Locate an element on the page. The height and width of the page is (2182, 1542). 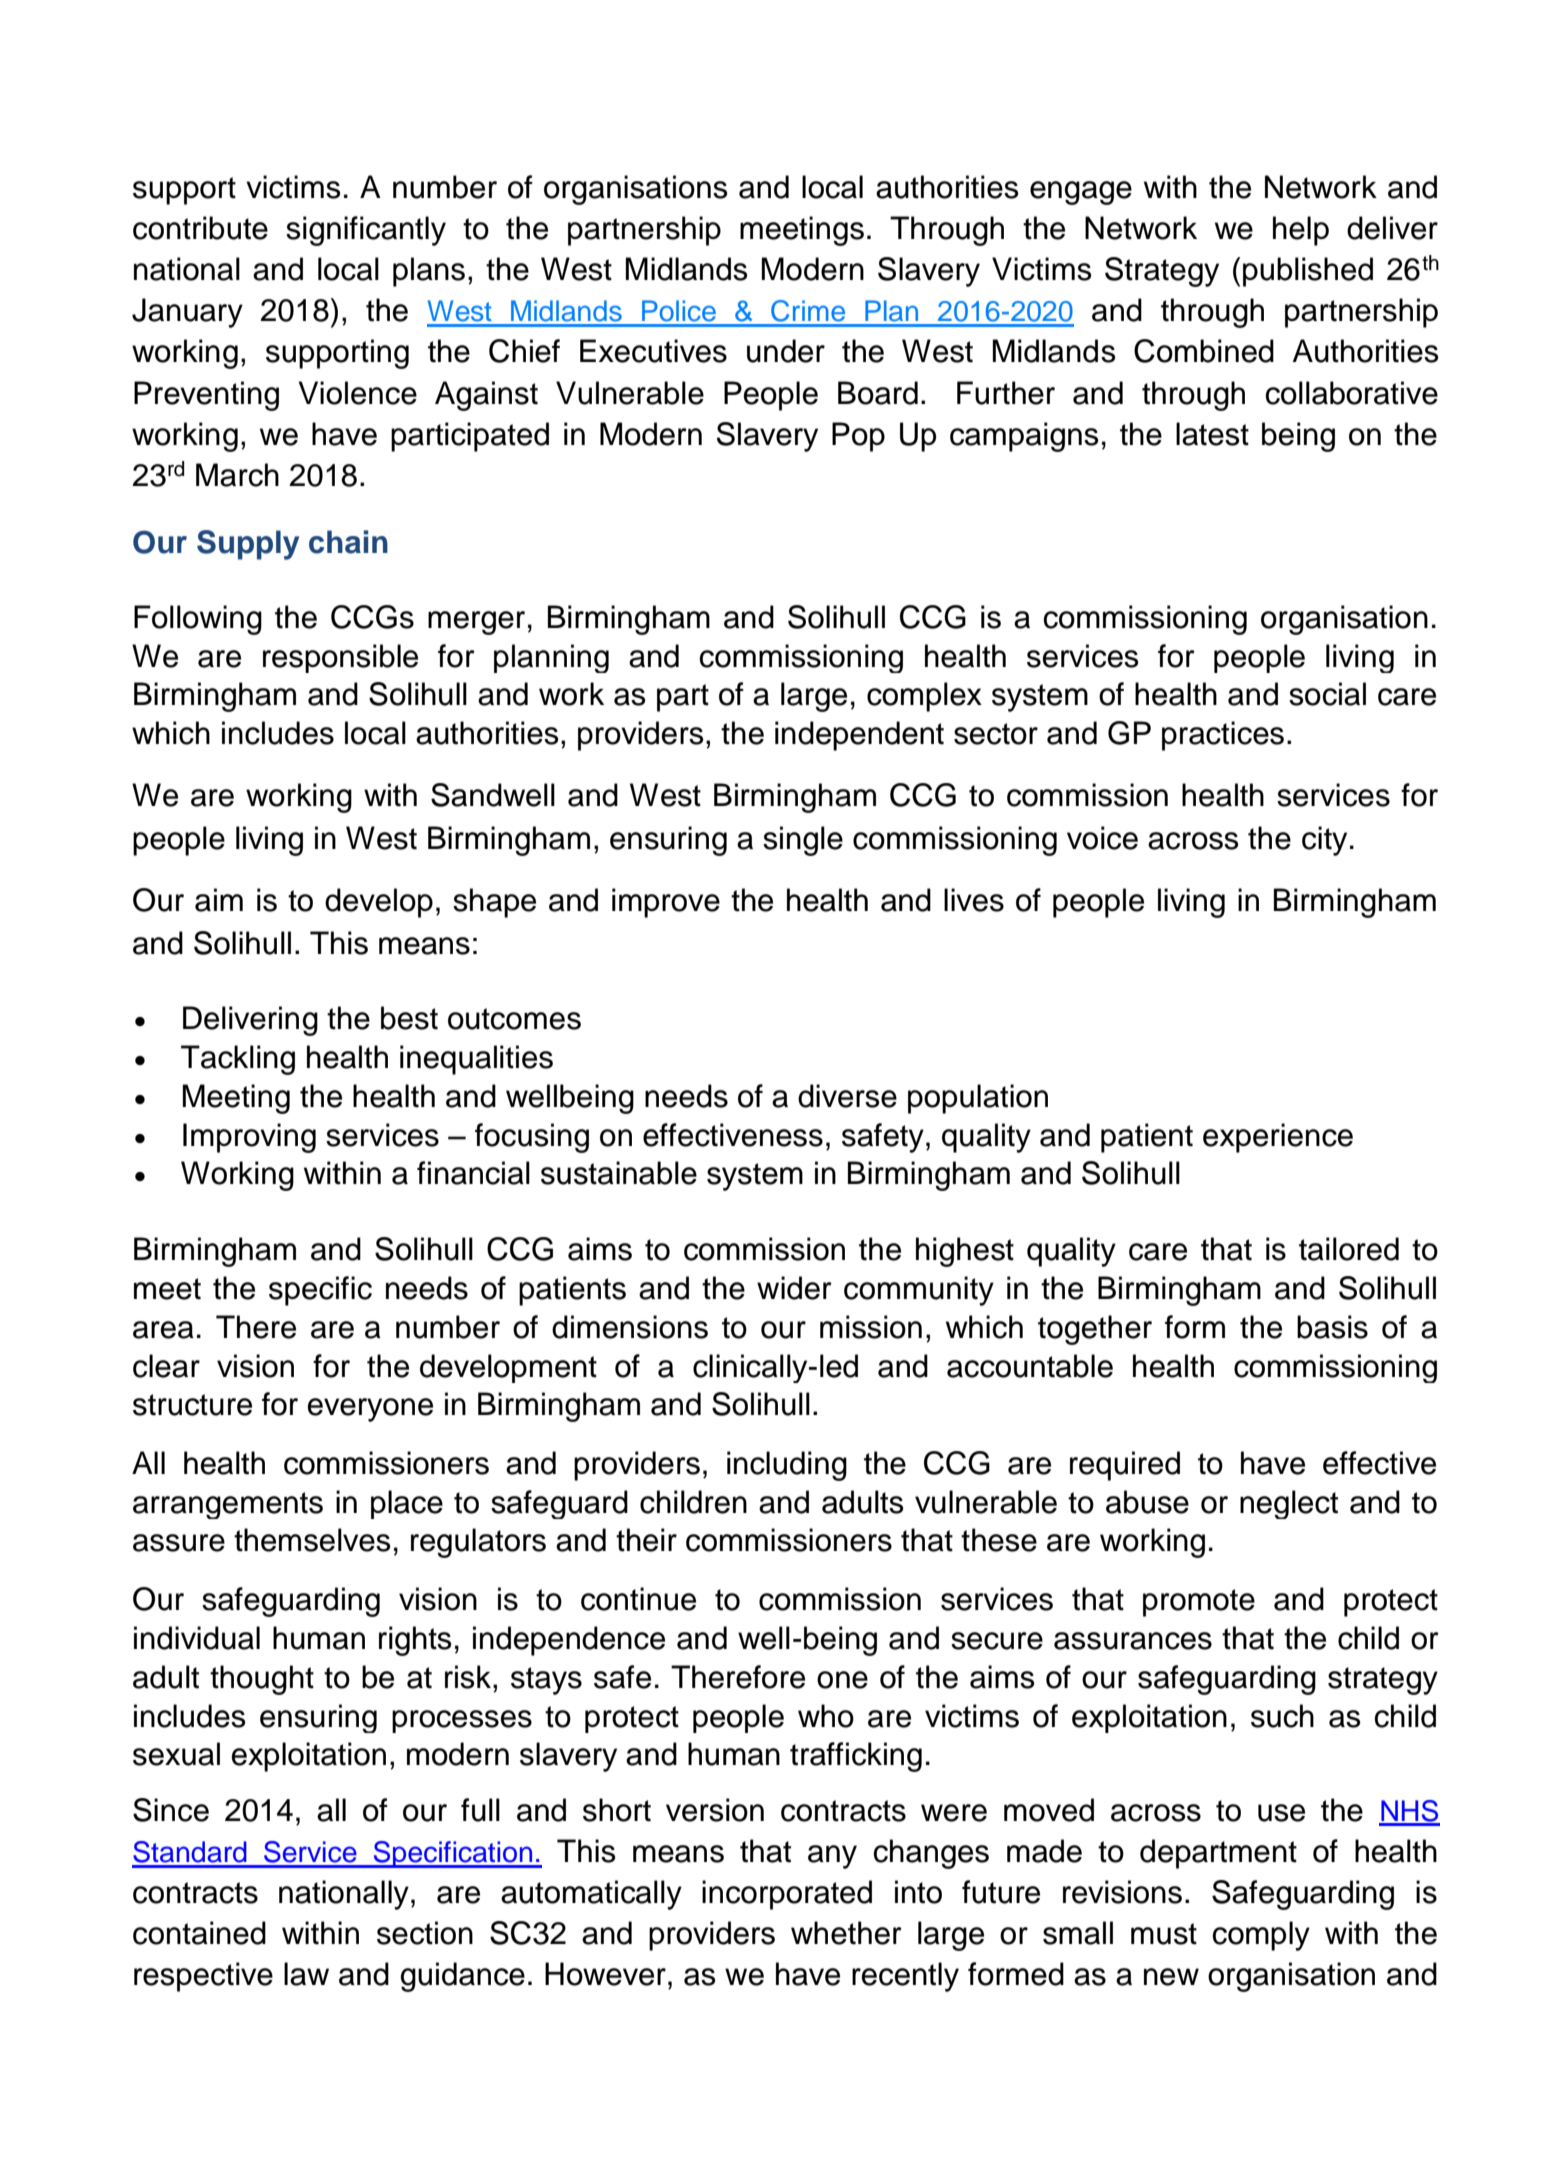
under is located at coordinates (786, 351).
